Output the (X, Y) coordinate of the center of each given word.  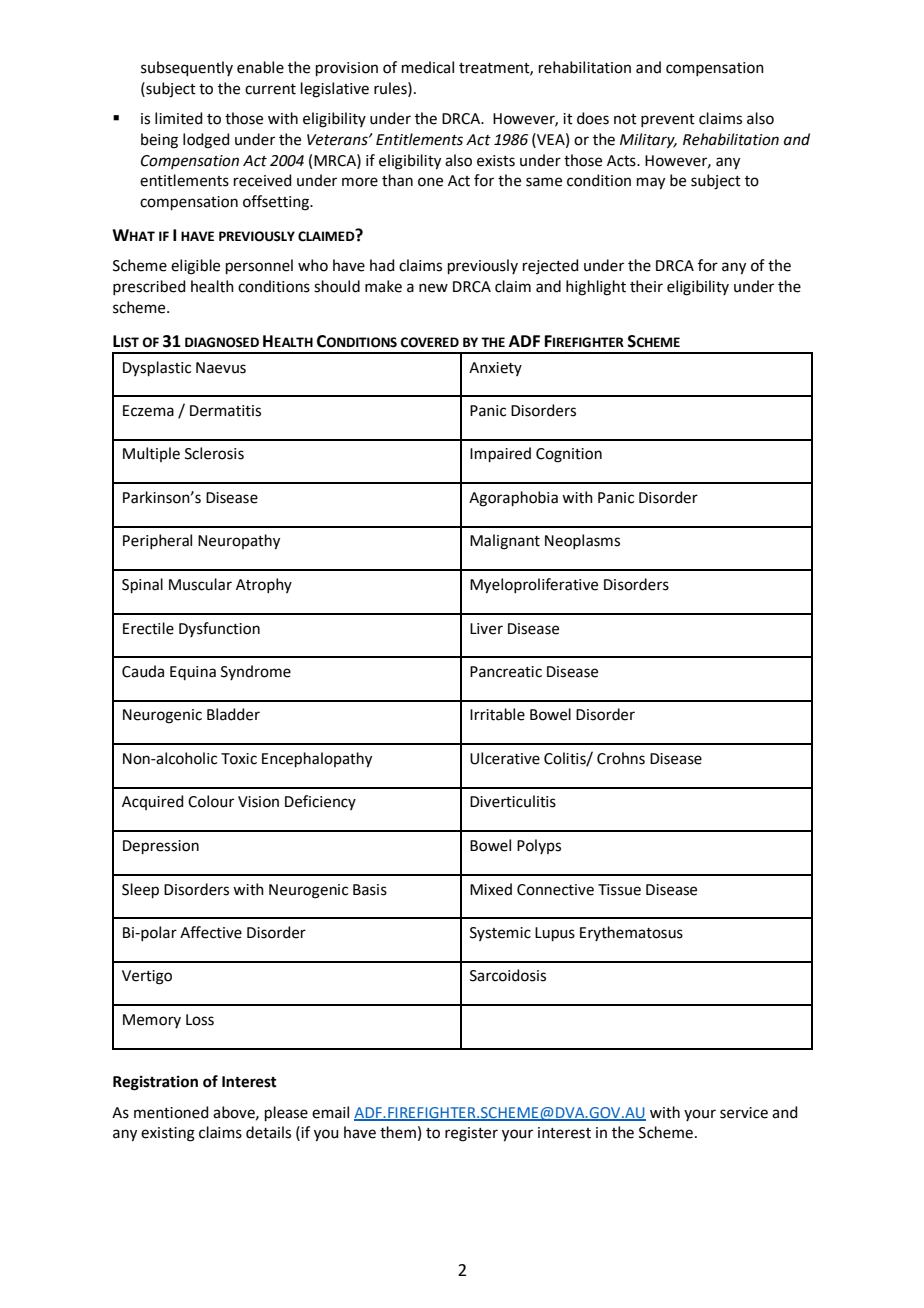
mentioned (171, 1112)
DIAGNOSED (222, 342)
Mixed (491, 889)
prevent (668, 120)
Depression (161, 847)
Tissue (619, 890)
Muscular (200, 584)
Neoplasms (582, 541)
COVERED (429, 342)
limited (179, 118)
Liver (486, 629)
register (471, 1134)
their (646, 286)
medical (428, 67)
